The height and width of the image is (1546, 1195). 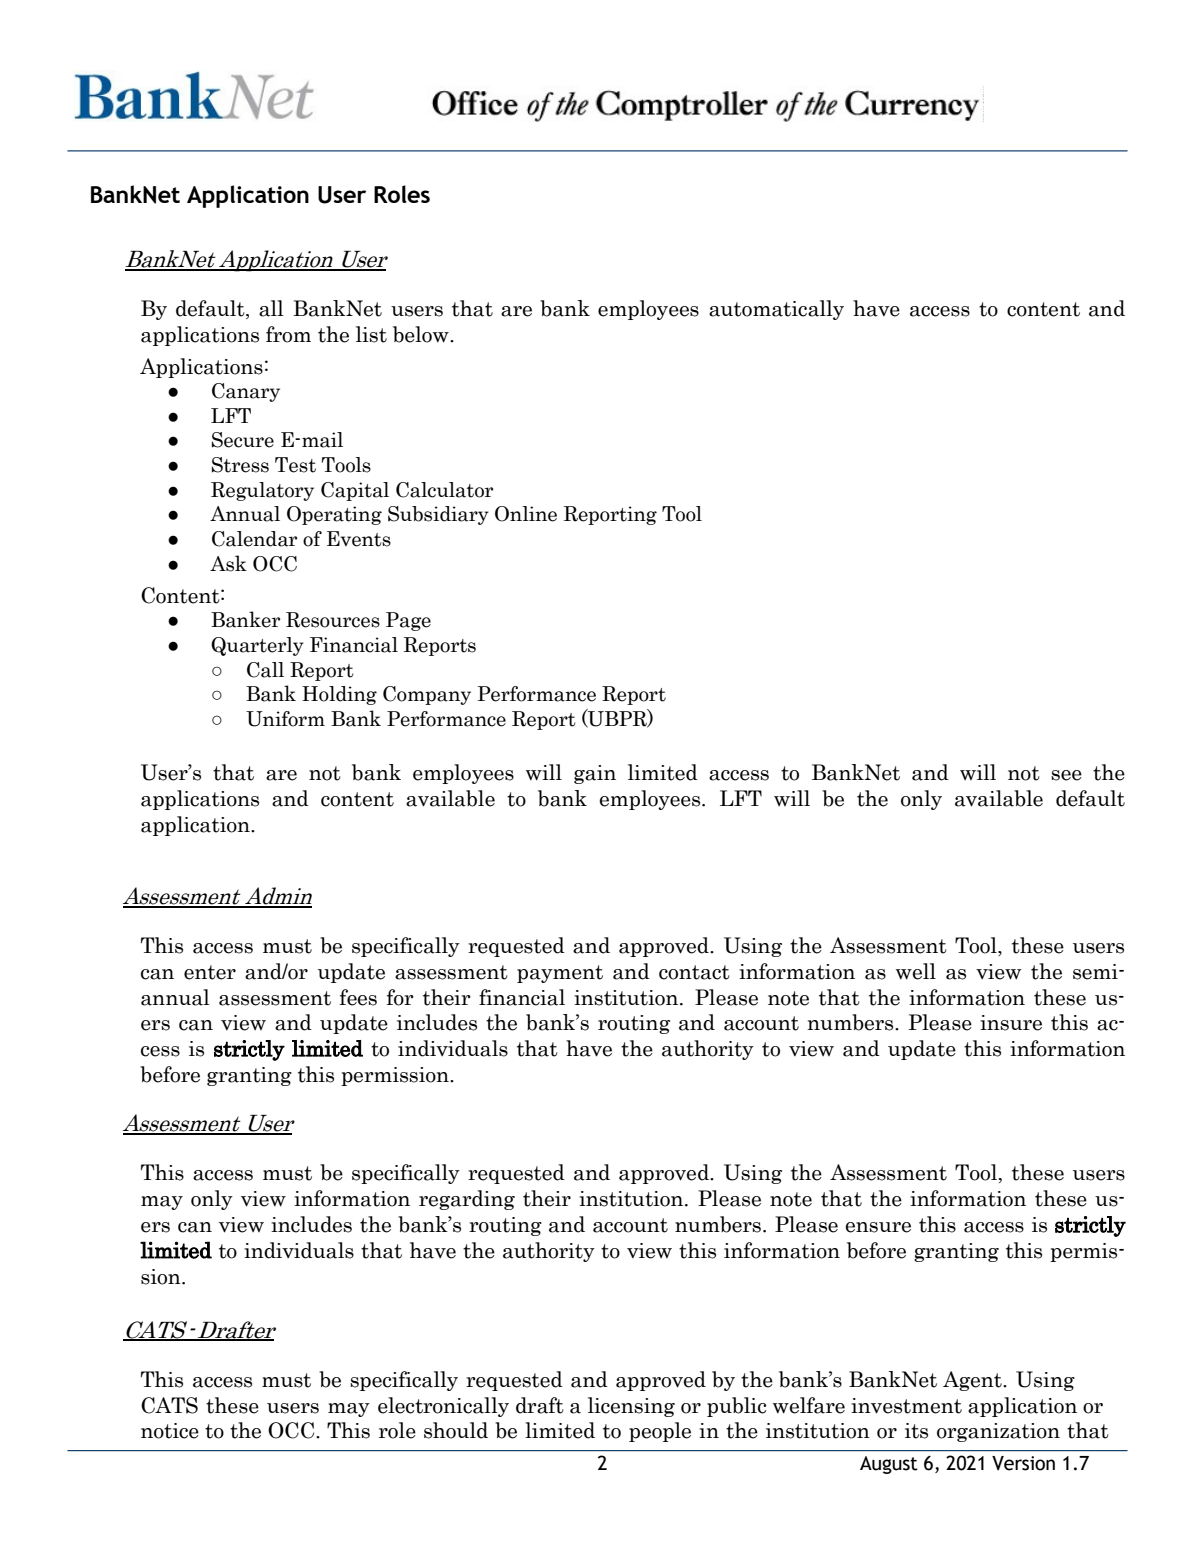 I want to click on enter, so click(x=210, y=972).
